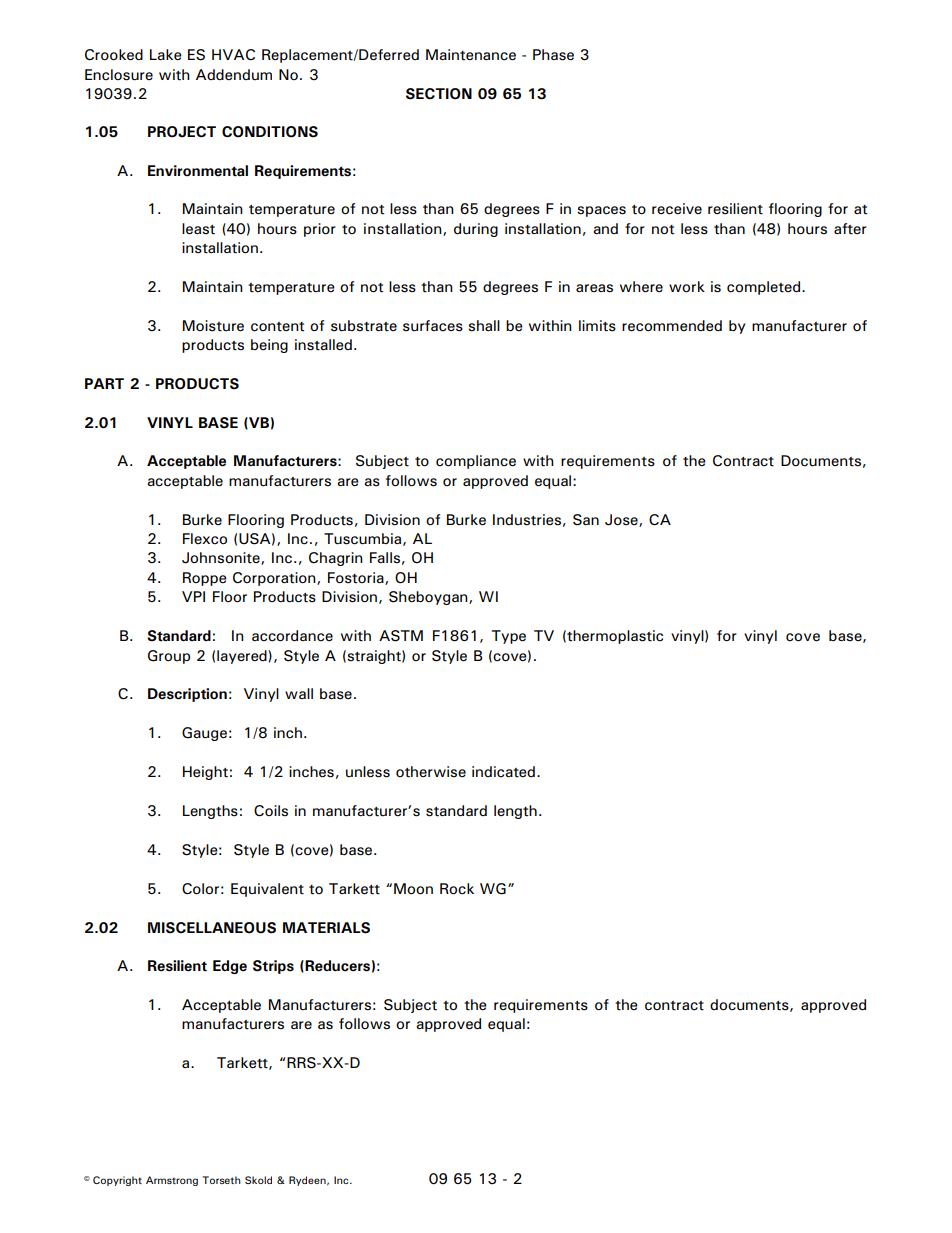  What do you see at coordinates (439, 94) in the screenshot?
I see `SECTION` at bounding box center [439, 94].
